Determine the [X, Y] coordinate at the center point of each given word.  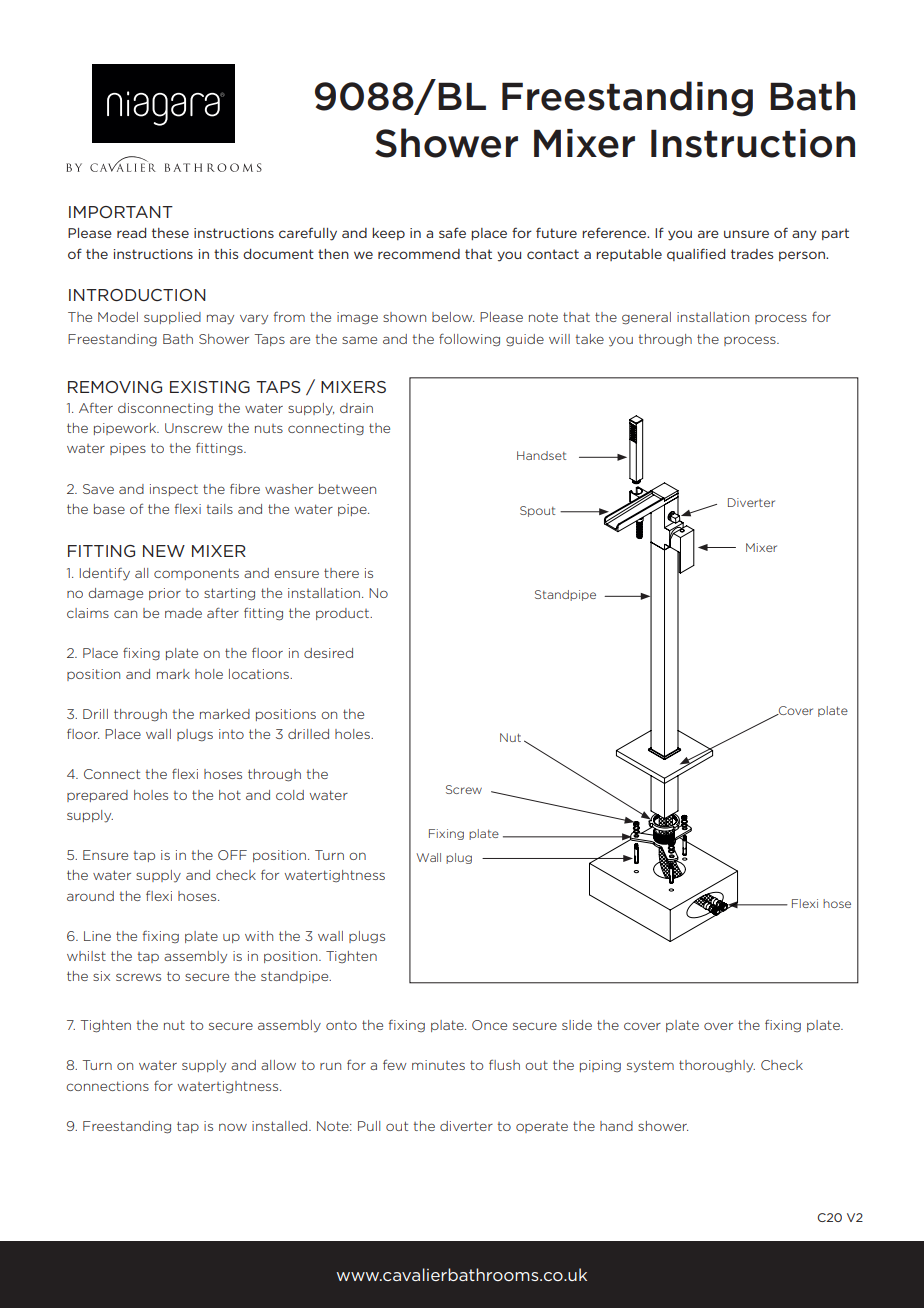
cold [290, 795]
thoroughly [717, 1066]
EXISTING [210, 387]
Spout [537, 511]
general [646, 318]
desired [328, 653]
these [170, 233]
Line [97, 936]
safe [452, 232]
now [233, 1127]
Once [489, 1025]
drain [356, 408]
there [341, 573]
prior [165, 594]
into [231, 734]
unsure [746, 234]
